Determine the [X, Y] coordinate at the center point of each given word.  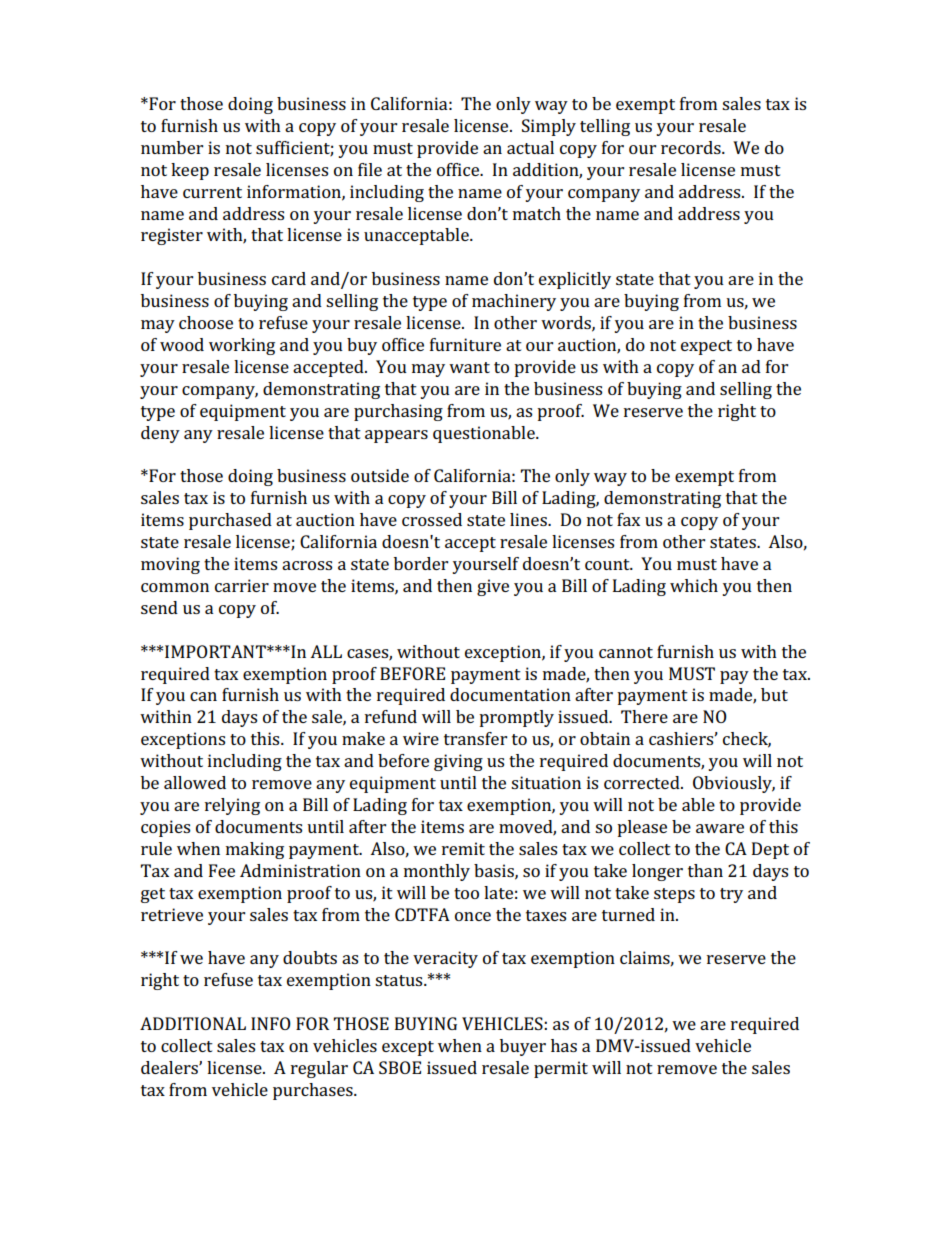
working [242, 346]
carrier [242, 585]
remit [463, 848]
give [493, 587]
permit [561, 1069]
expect [706, 347]
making [255, 850]
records [692, 147]
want [469, 367]
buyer [523, 1047]
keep [190, 171]
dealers [170, 1067]
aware [720, 828]
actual [530, 147]
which [694, 585]
